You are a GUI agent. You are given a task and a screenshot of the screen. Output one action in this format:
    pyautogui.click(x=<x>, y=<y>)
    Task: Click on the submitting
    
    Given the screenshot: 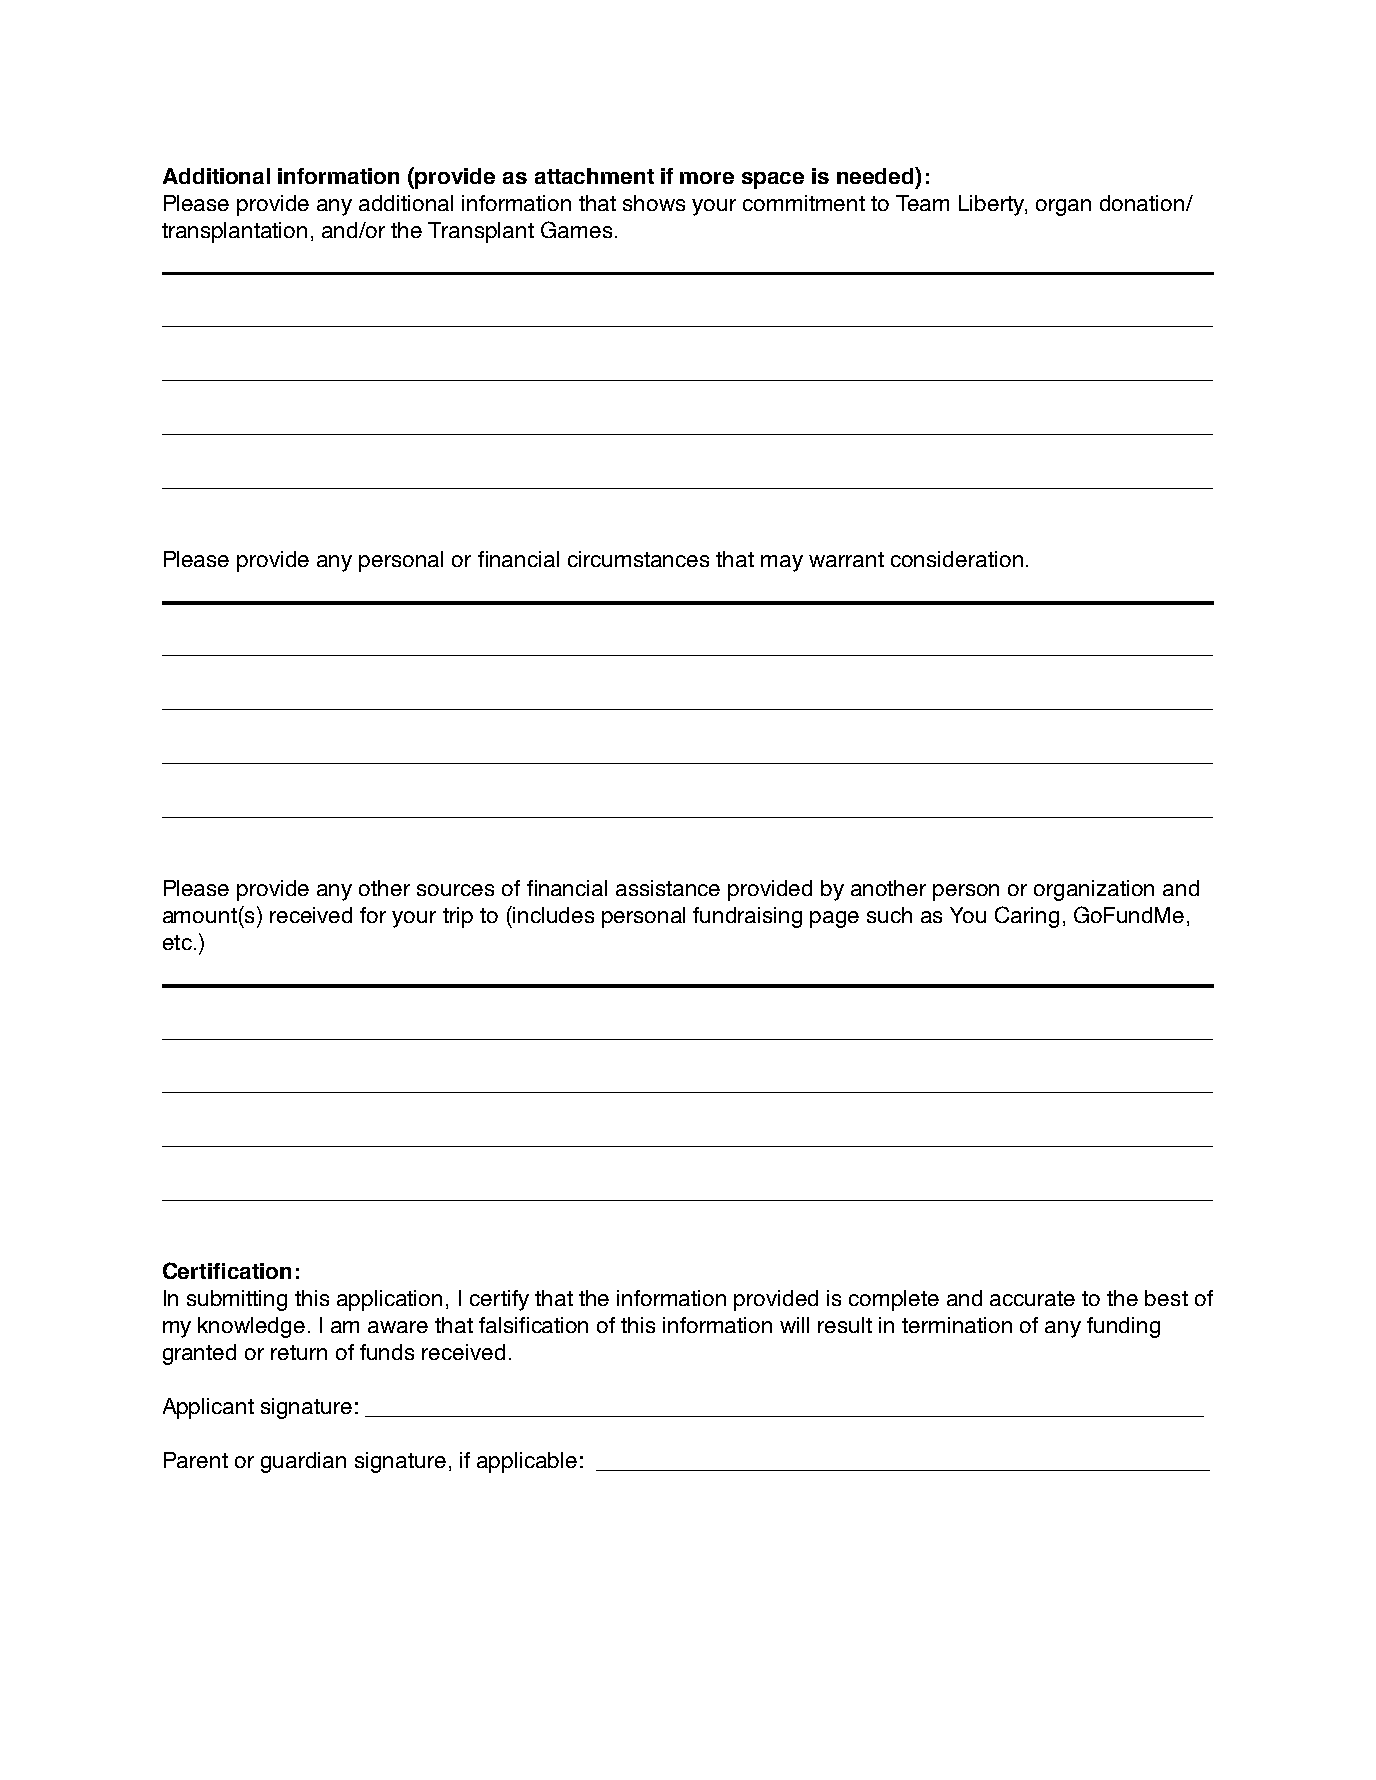 What is the action you would take?
    pyautogui.click(x=237, y=1300)
